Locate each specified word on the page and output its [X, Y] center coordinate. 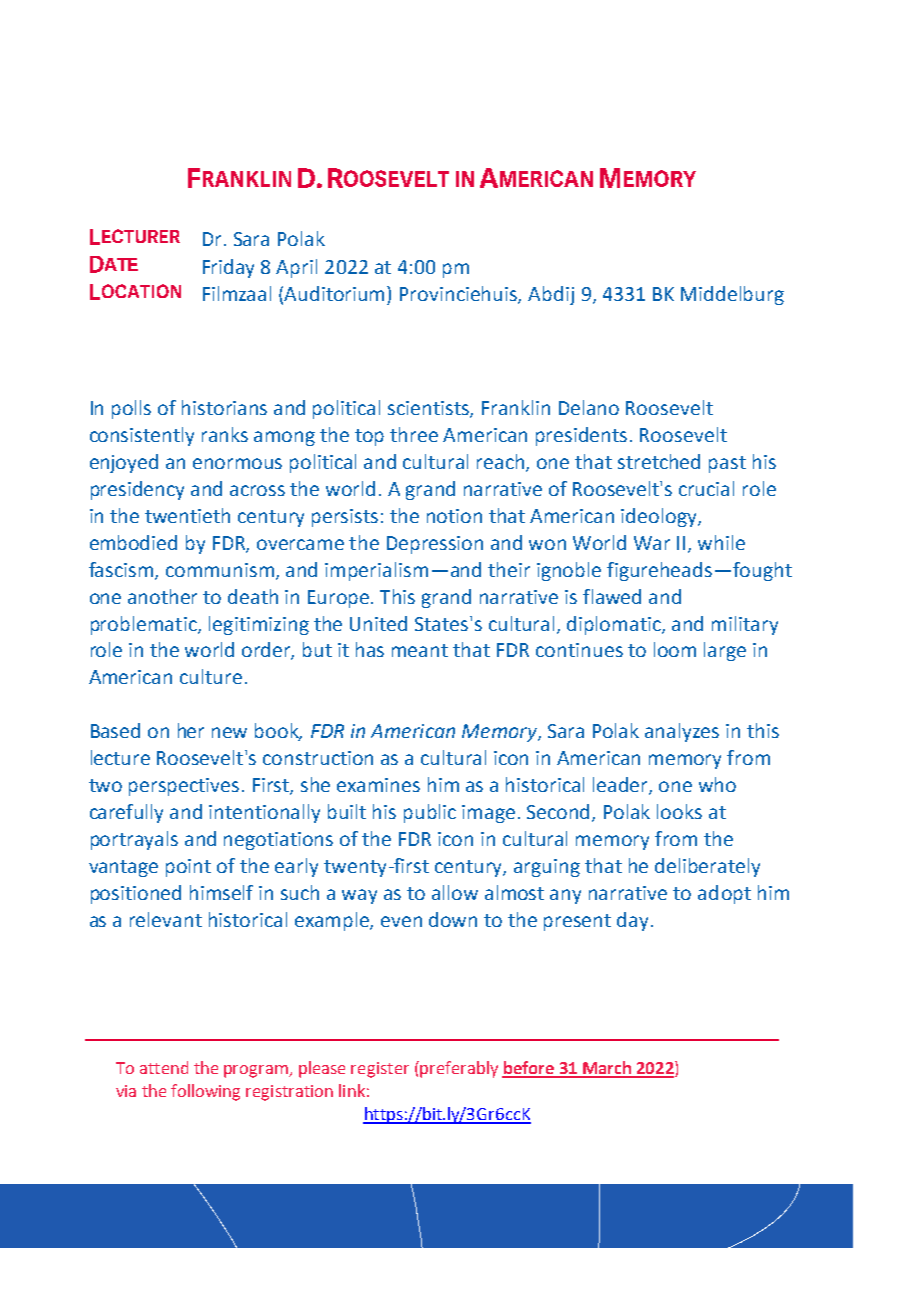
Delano [589, 407]
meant [420, 650]
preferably [459, 1069]
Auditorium [336, 293]
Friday [228, 268]
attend [164, 1067]
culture [211, 676]
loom [675, 649]
